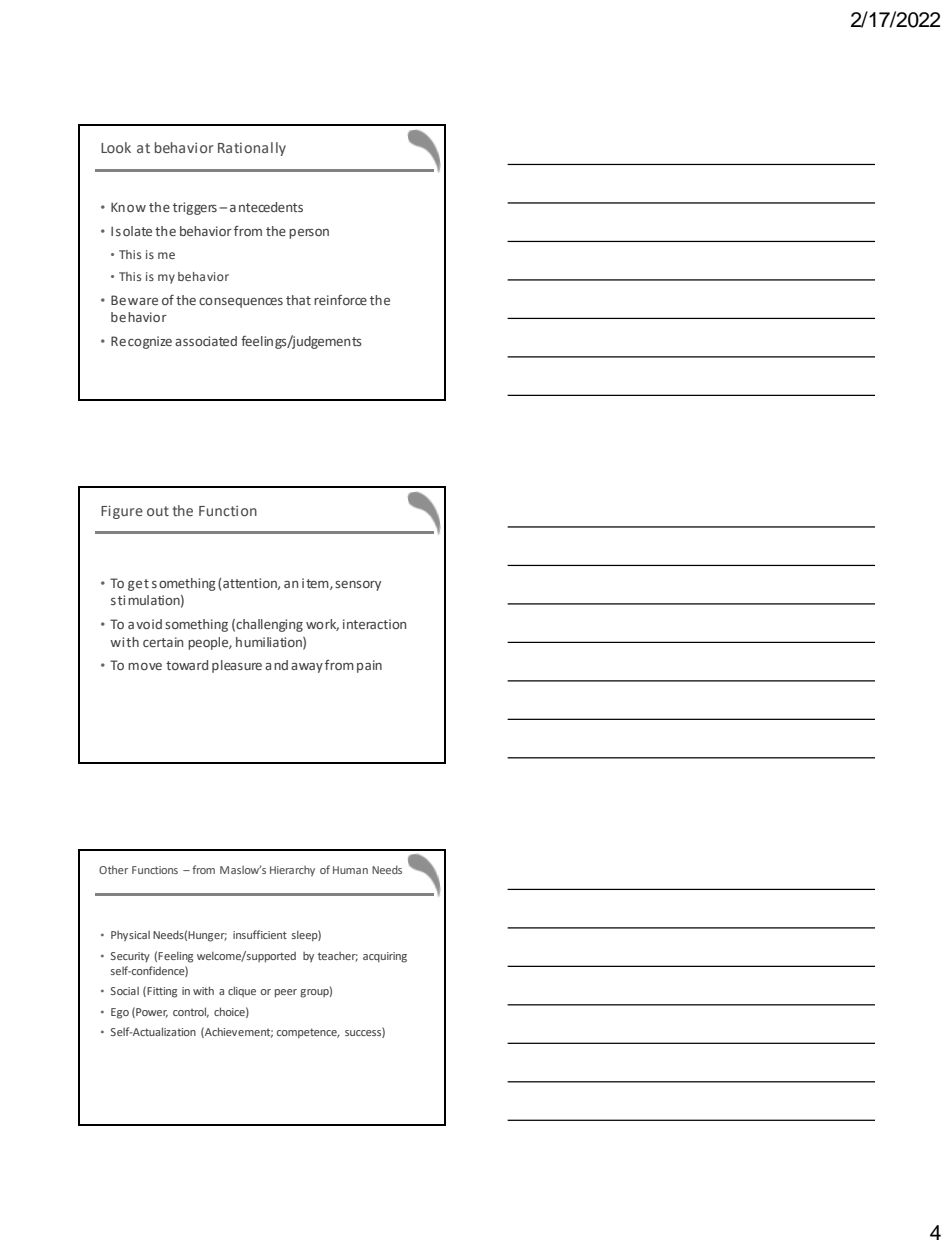 This page has width=952, height=1250. I want to click on pain, so click(369, 666).
